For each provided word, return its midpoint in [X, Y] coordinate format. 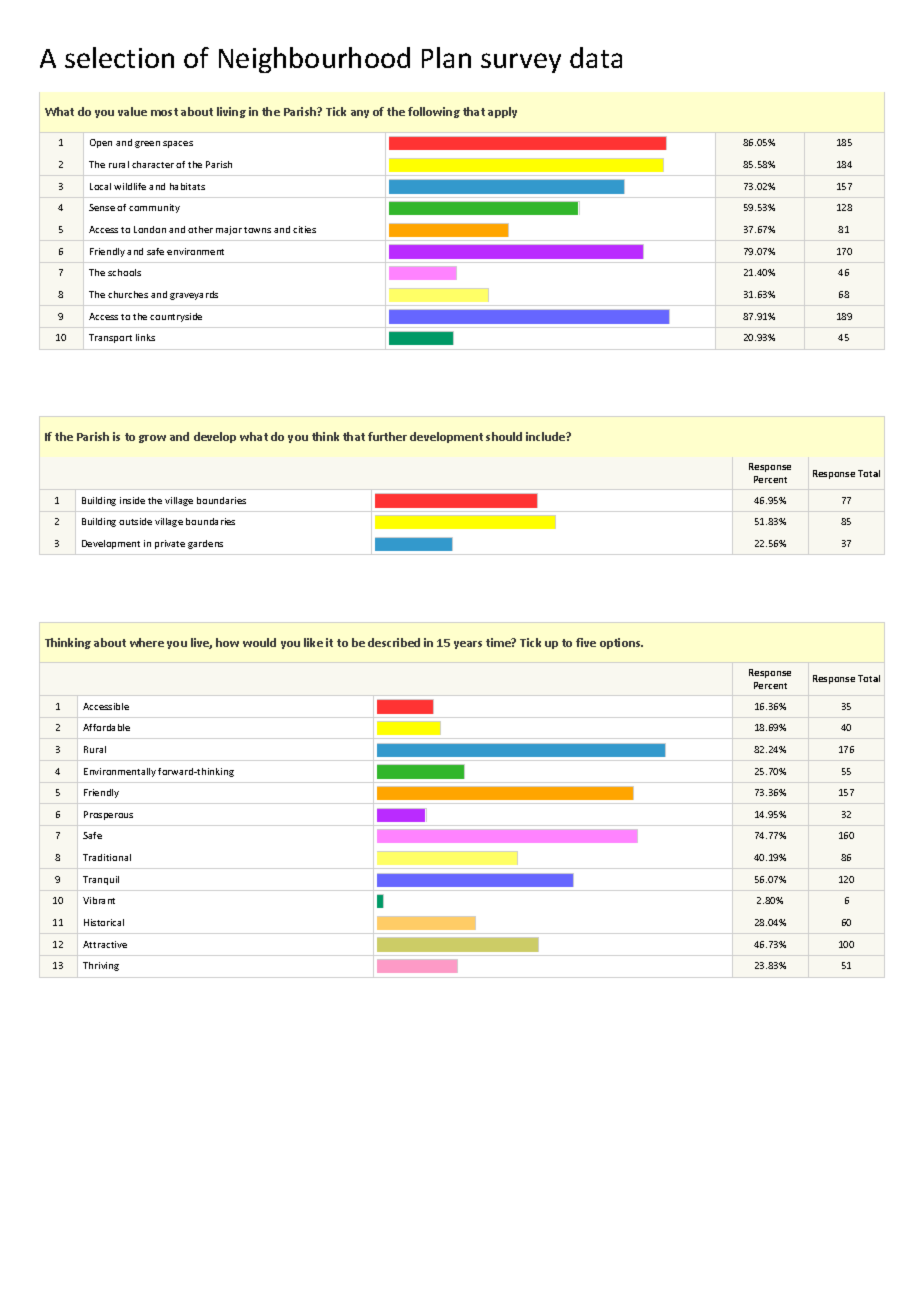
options [621, 643]
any [360, 114]
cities [304, 229]
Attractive [105, 944]
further [387, 436]
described [394, 642]
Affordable [106, 727]
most [164, 112]
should [504, 436]
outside [135, 521]
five [586, 642]
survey [521, 63]
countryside [176, 317]
